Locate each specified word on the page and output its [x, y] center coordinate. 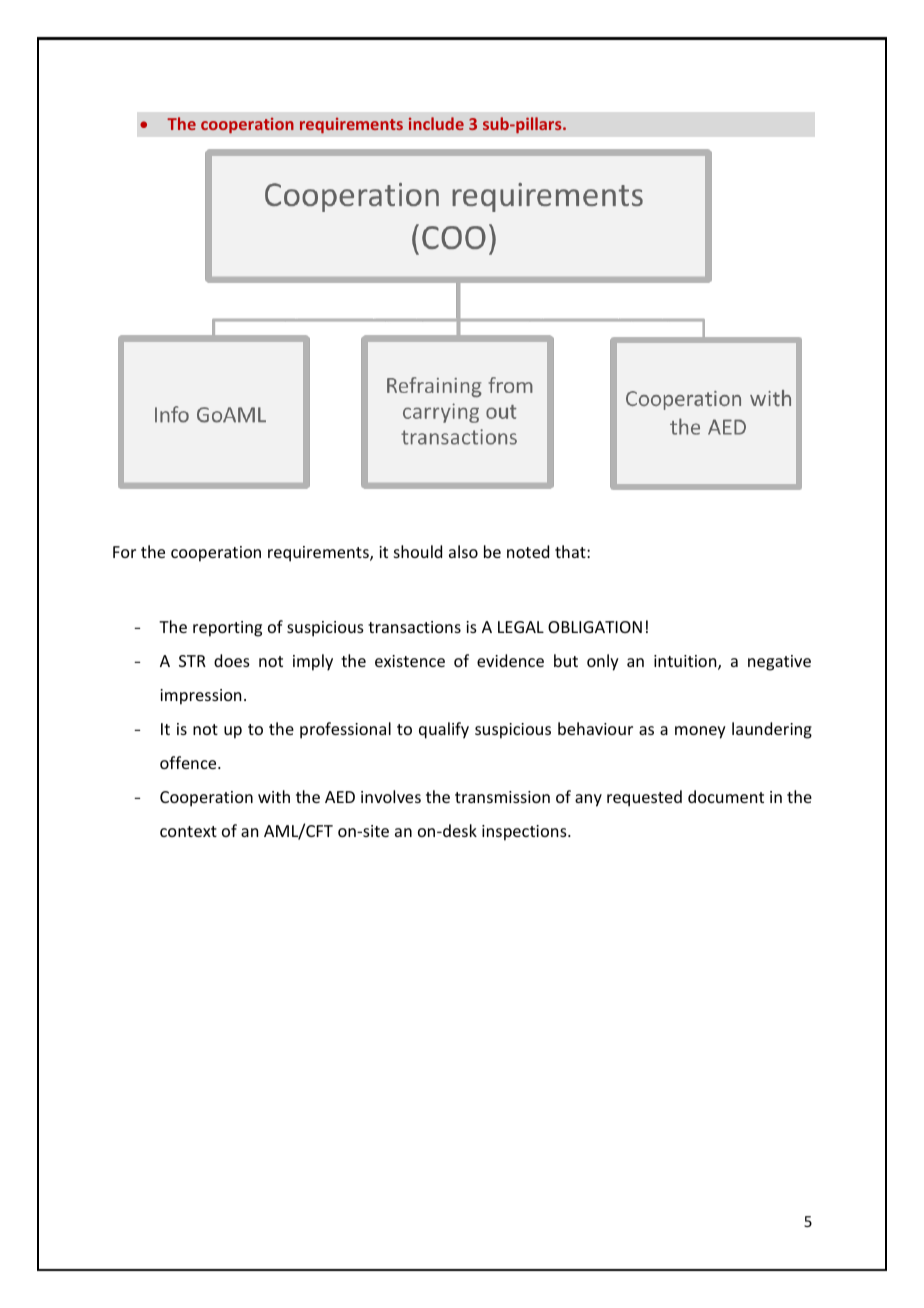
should [418, 551]
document [726, 796]
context [188, 831]
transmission [502, 797]
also [463, 551]
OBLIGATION [595, 627]
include [436, 123]
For [124, 552]
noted [528, 551]
